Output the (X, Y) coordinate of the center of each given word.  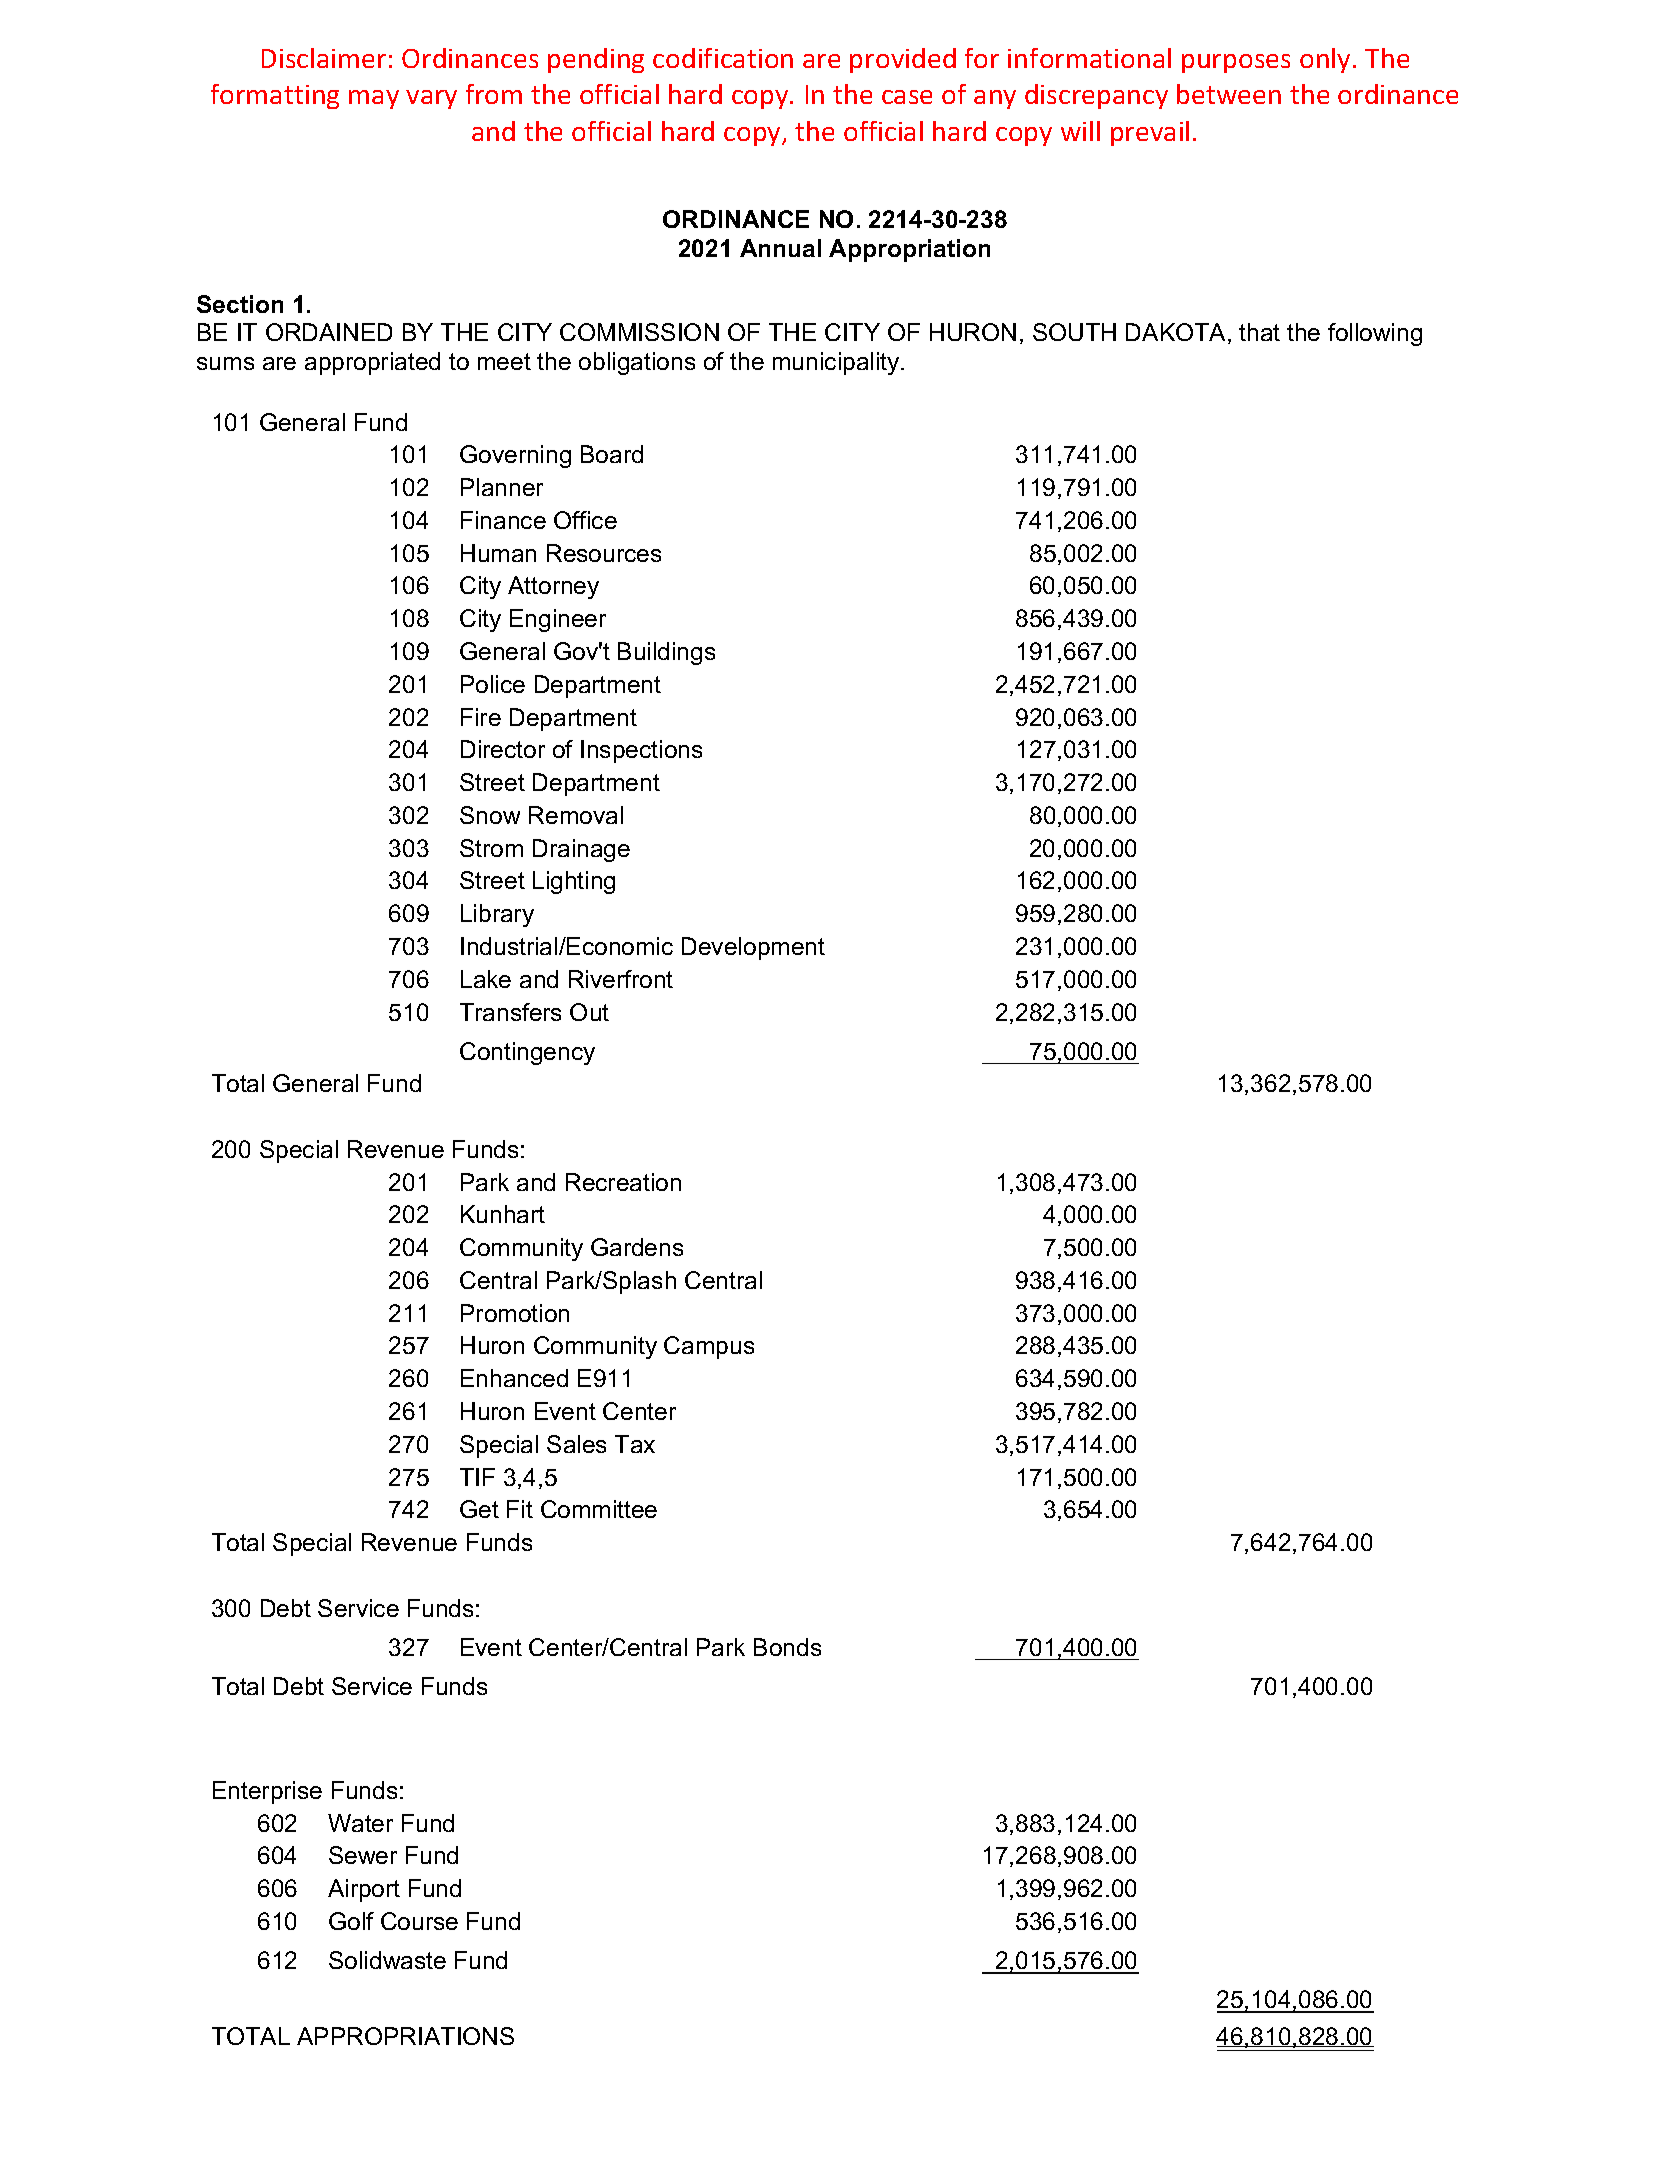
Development (753, 948)
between (1229, 94)
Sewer (363, 1855)
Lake (486, 979)
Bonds (787, 1647)
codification (723, 58)
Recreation (623, 1182)
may (374, 99)
